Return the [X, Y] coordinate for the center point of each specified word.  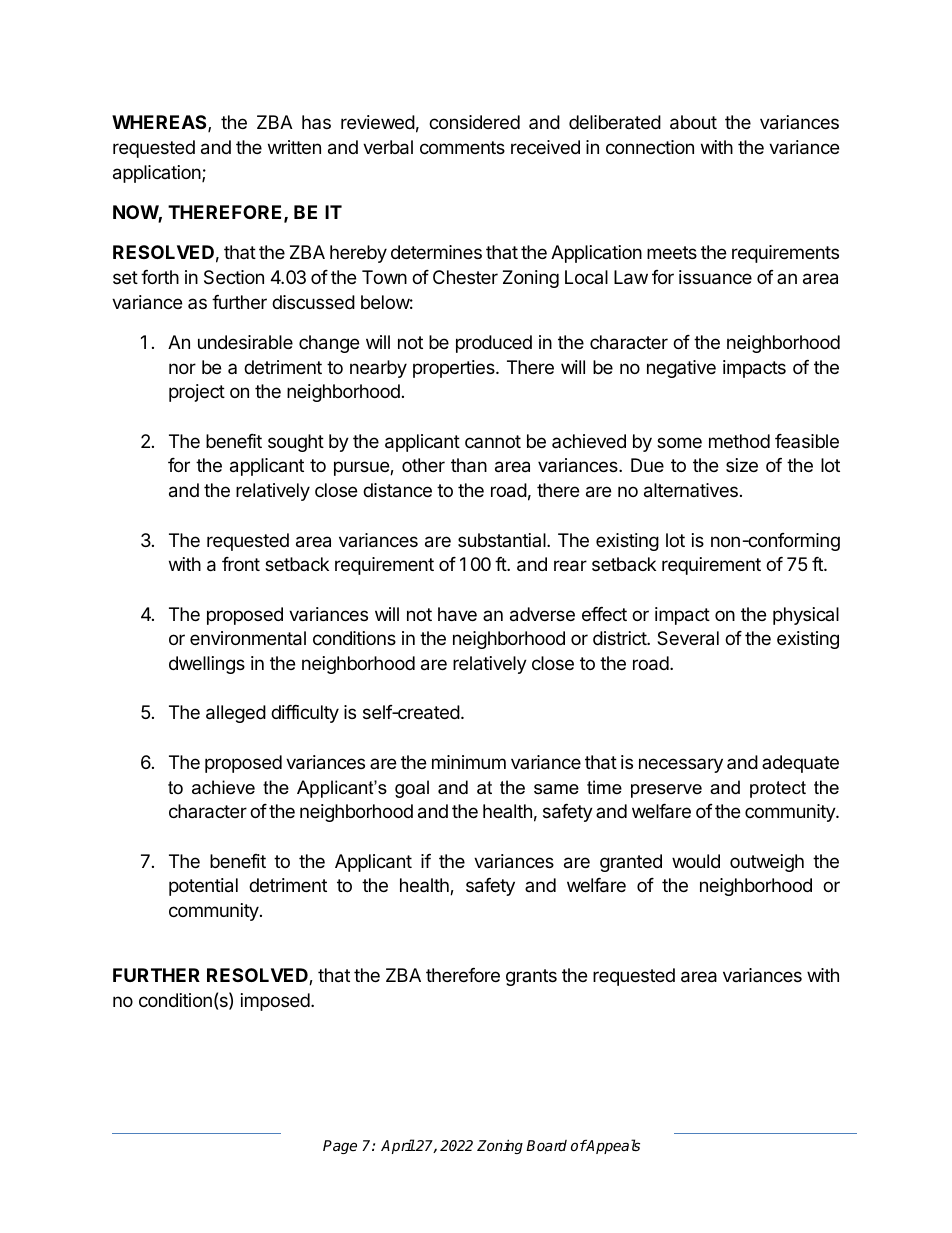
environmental [248, 638]
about [693, 122]
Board [546, 1145]
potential [203, 887]
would [696, 861]
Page [340, 1147]
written [294, 147]
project [197, 393]
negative [681, 369]
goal [412, 789]
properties [455, 369]
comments [462, 147]
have [457, 614]
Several [688, 638]
